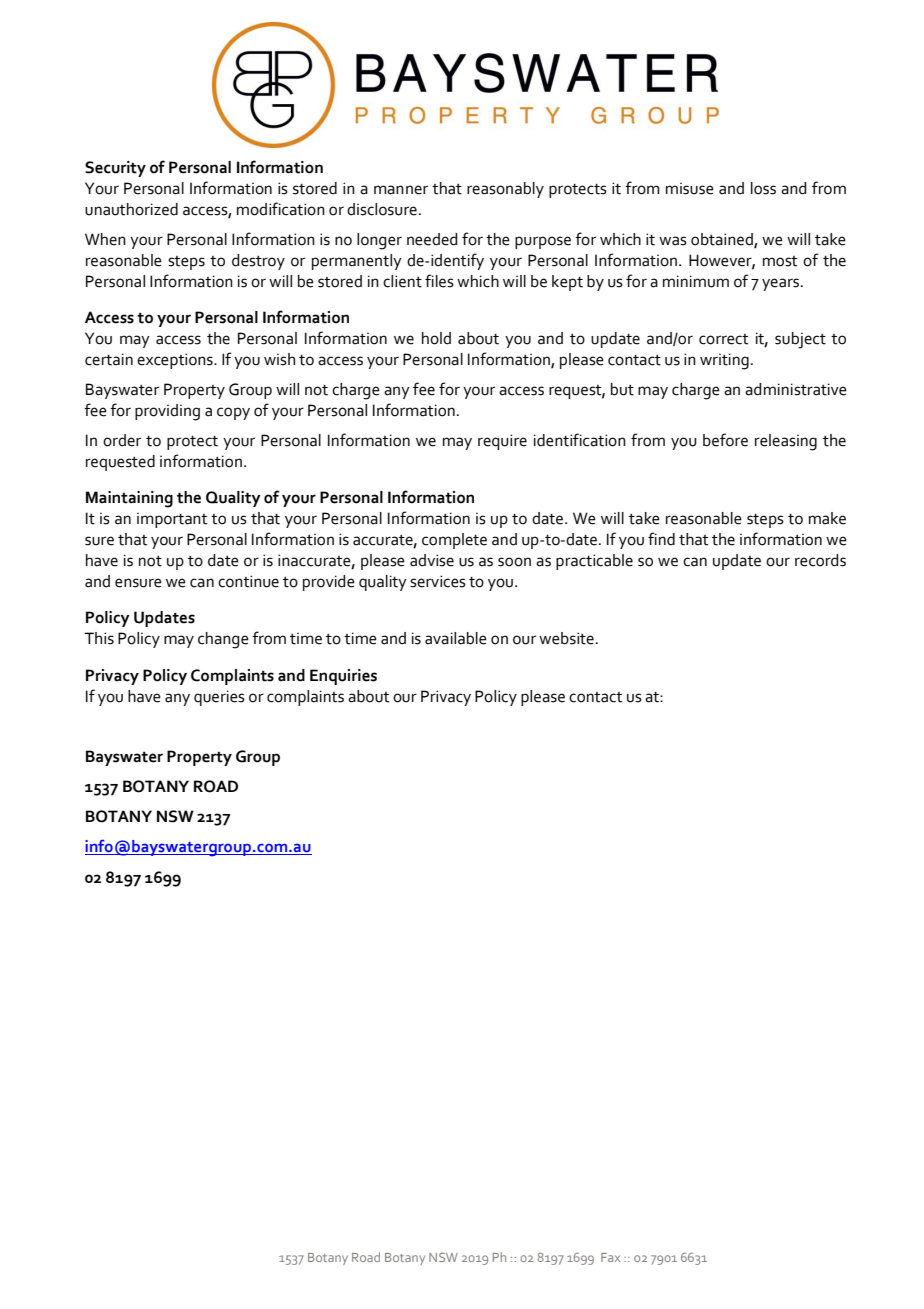 This document has width=924, height=1309. Describe the element at coordinates (505, 190) in the document. I see `reasonably` at that location.
